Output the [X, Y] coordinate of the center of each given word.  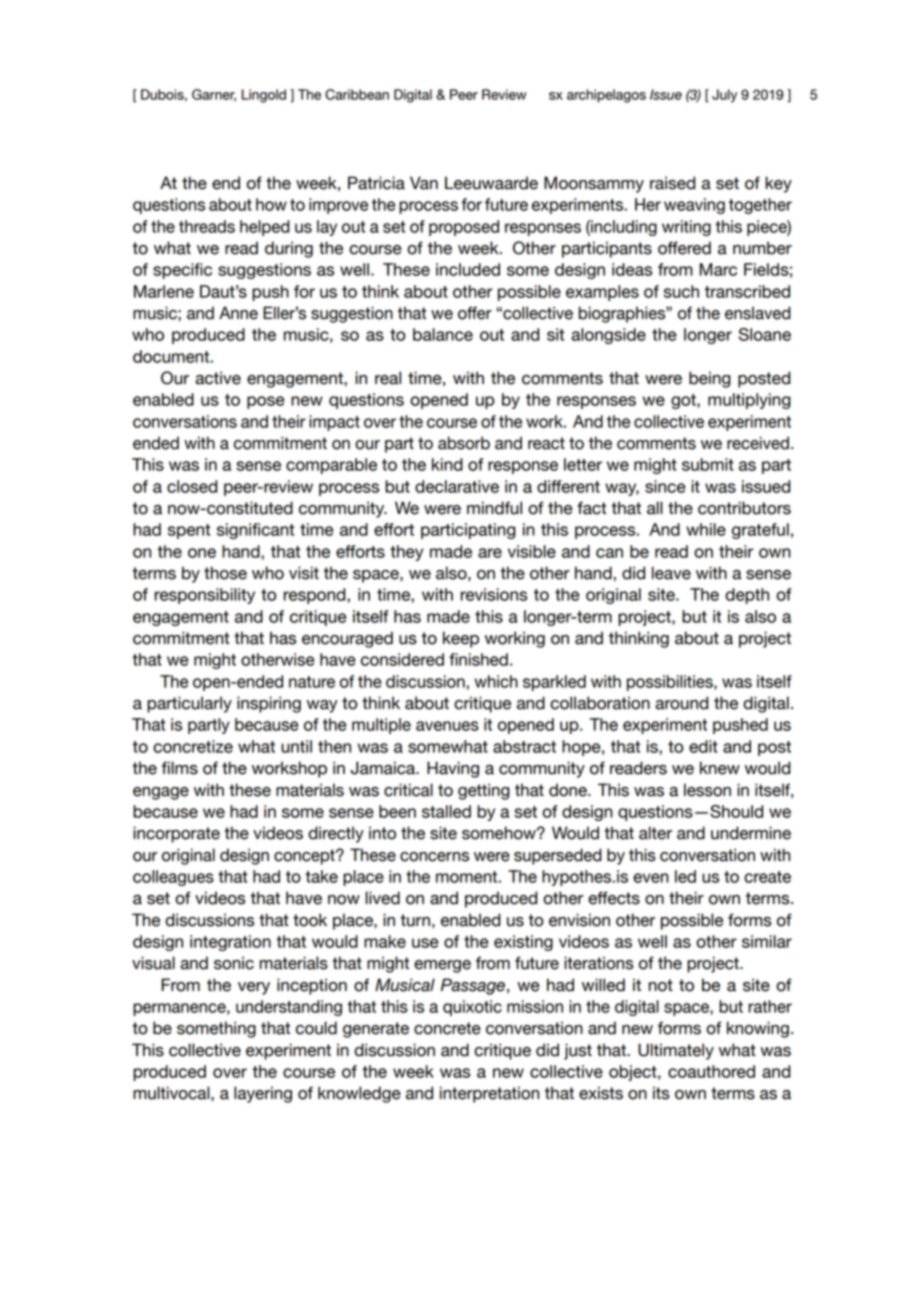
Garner [214, 95]
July [724, 96]
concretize [193, 746]
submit [708, 464]
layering [263, 1094]
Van [424, 183]
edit [703, 746]
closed [192, 486]
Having [453, 769]
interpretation [489, 1094]
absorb [464, 443]
